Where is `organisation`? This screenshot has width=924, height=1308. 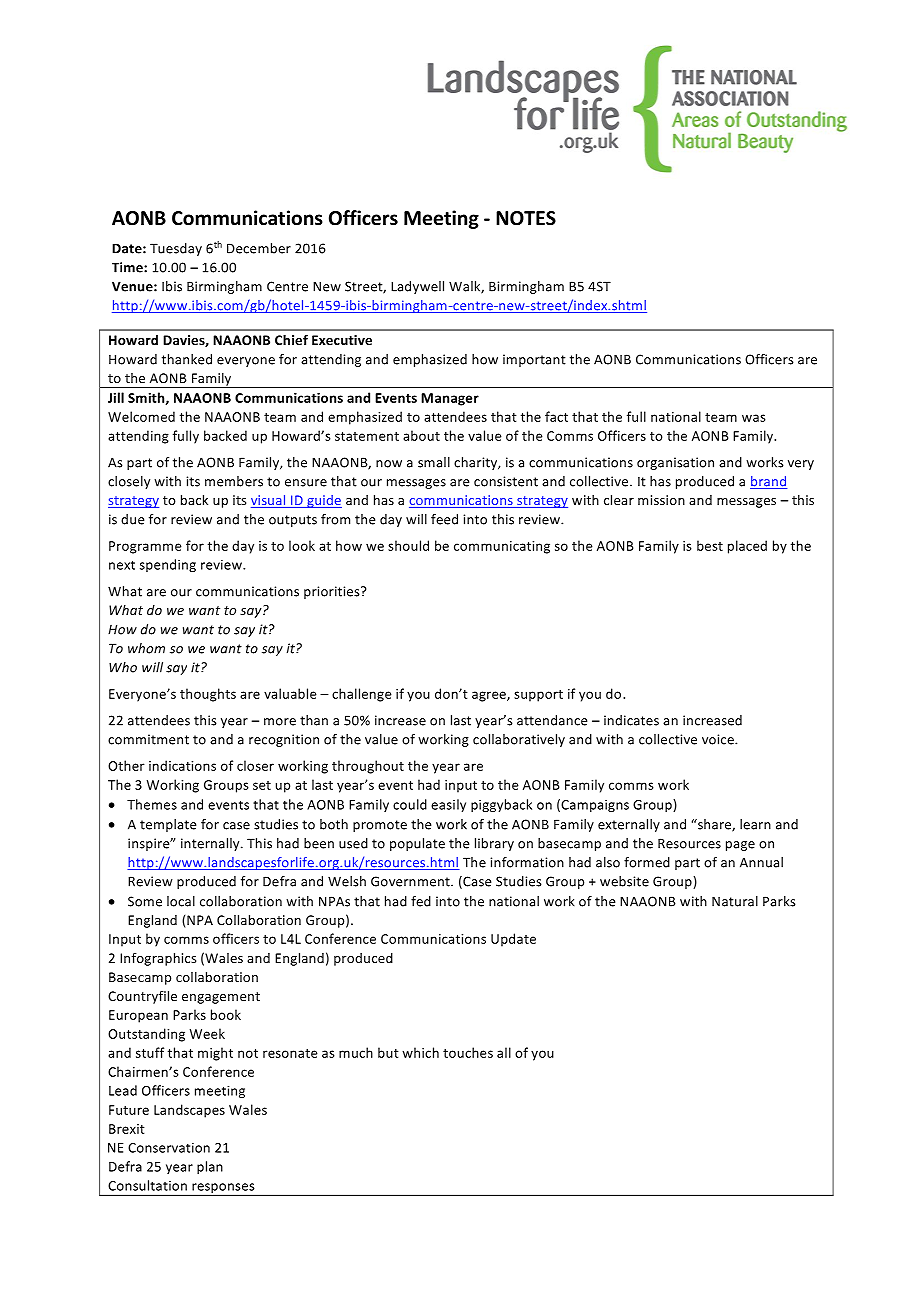
organisation is located at coordinates (675, 463).
